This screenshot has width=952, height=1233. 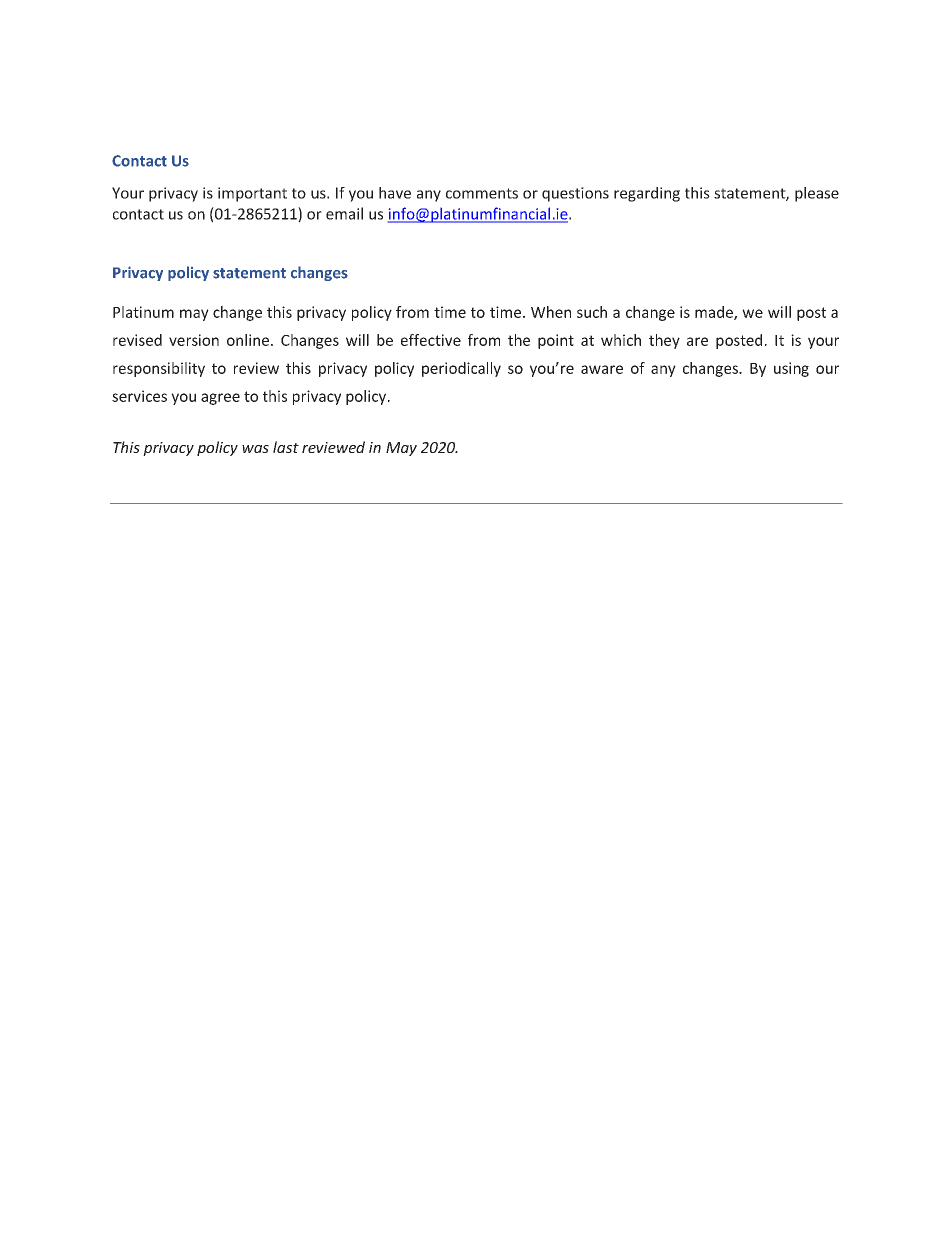 I want to click on was, so click(x=255, y=449).
